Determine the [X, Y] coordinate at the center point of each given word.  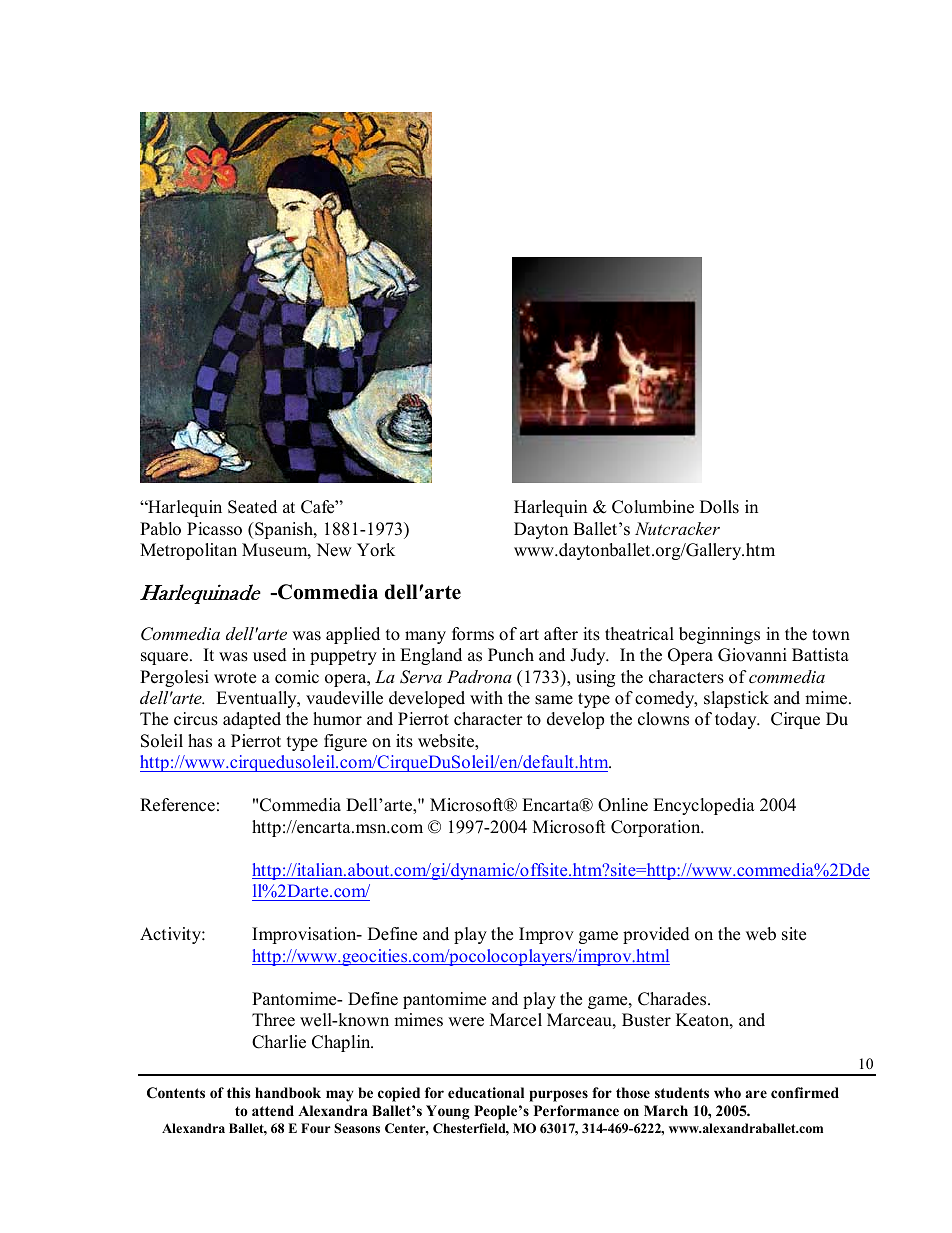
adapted [252, 720]
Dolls [719, 507]
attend [273, 1110]
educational [486, 1093]
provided [656, 935]
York [376, 550]
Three [273, 1020]
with [486, 697]
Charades [673, 999]
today [737, 720]
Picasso [214, 529]
